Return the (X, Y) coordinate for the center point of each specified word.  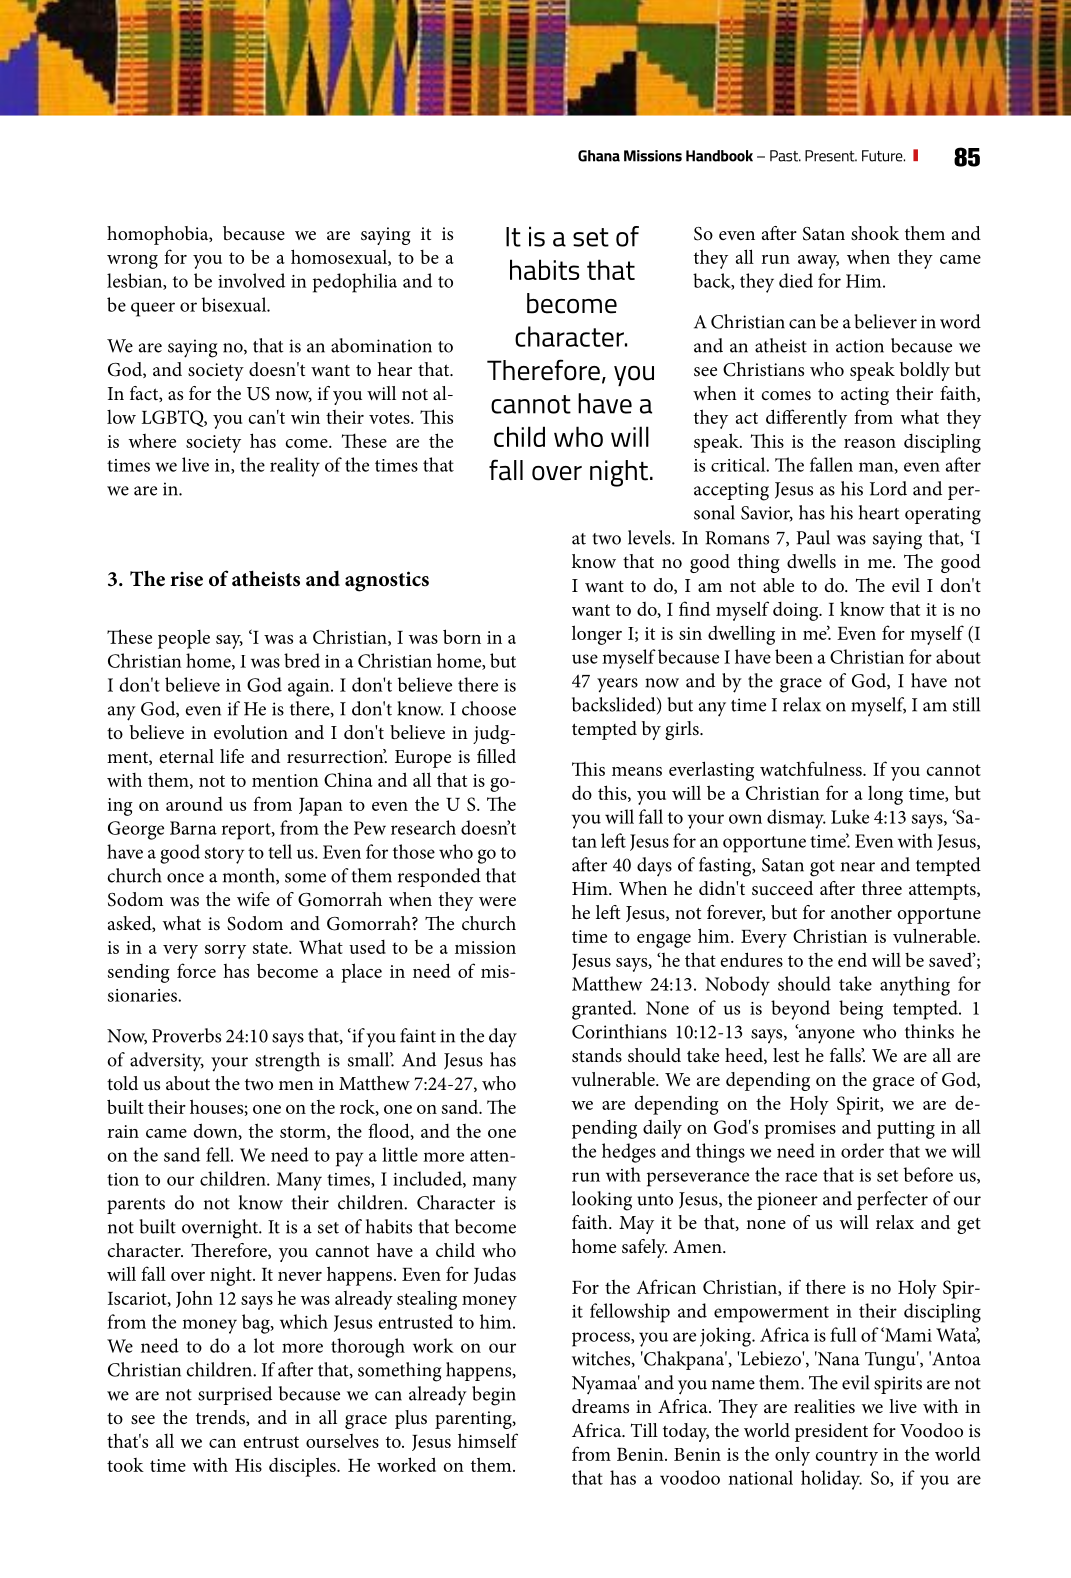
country (847, 1457)
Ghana (599, 156)
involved (251, 280)
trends (221, 1418)
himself (488, 1440)
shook (875, 233)
